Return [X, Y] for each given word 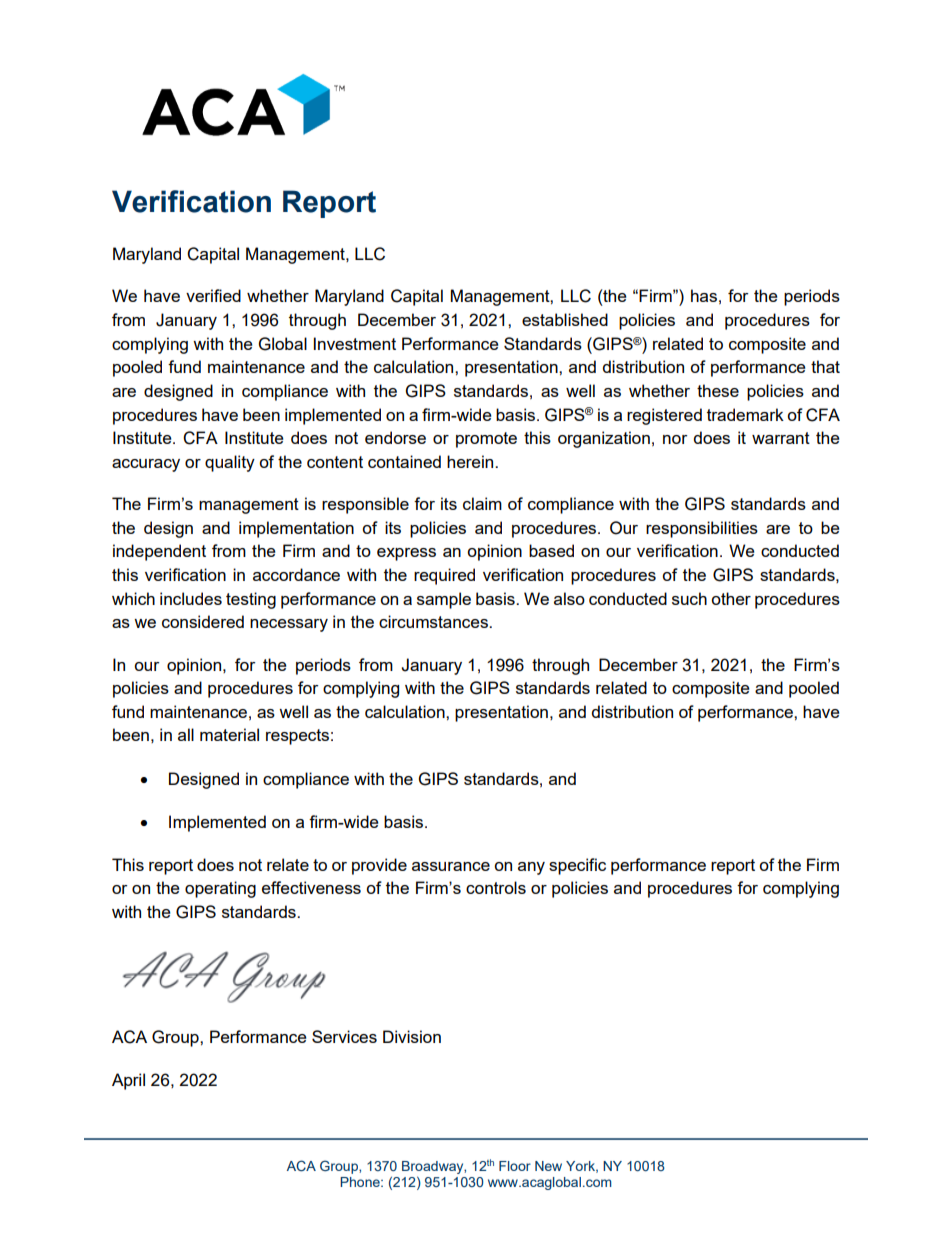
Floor [515, 1166]
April [128, 1081]
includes [191, 598]
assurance [451, 866]
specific [577, 866]
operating [220, 889]
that [825, 366]
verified [213, 295]
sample [444, 600]
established [565, 319]
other [731, 598]
